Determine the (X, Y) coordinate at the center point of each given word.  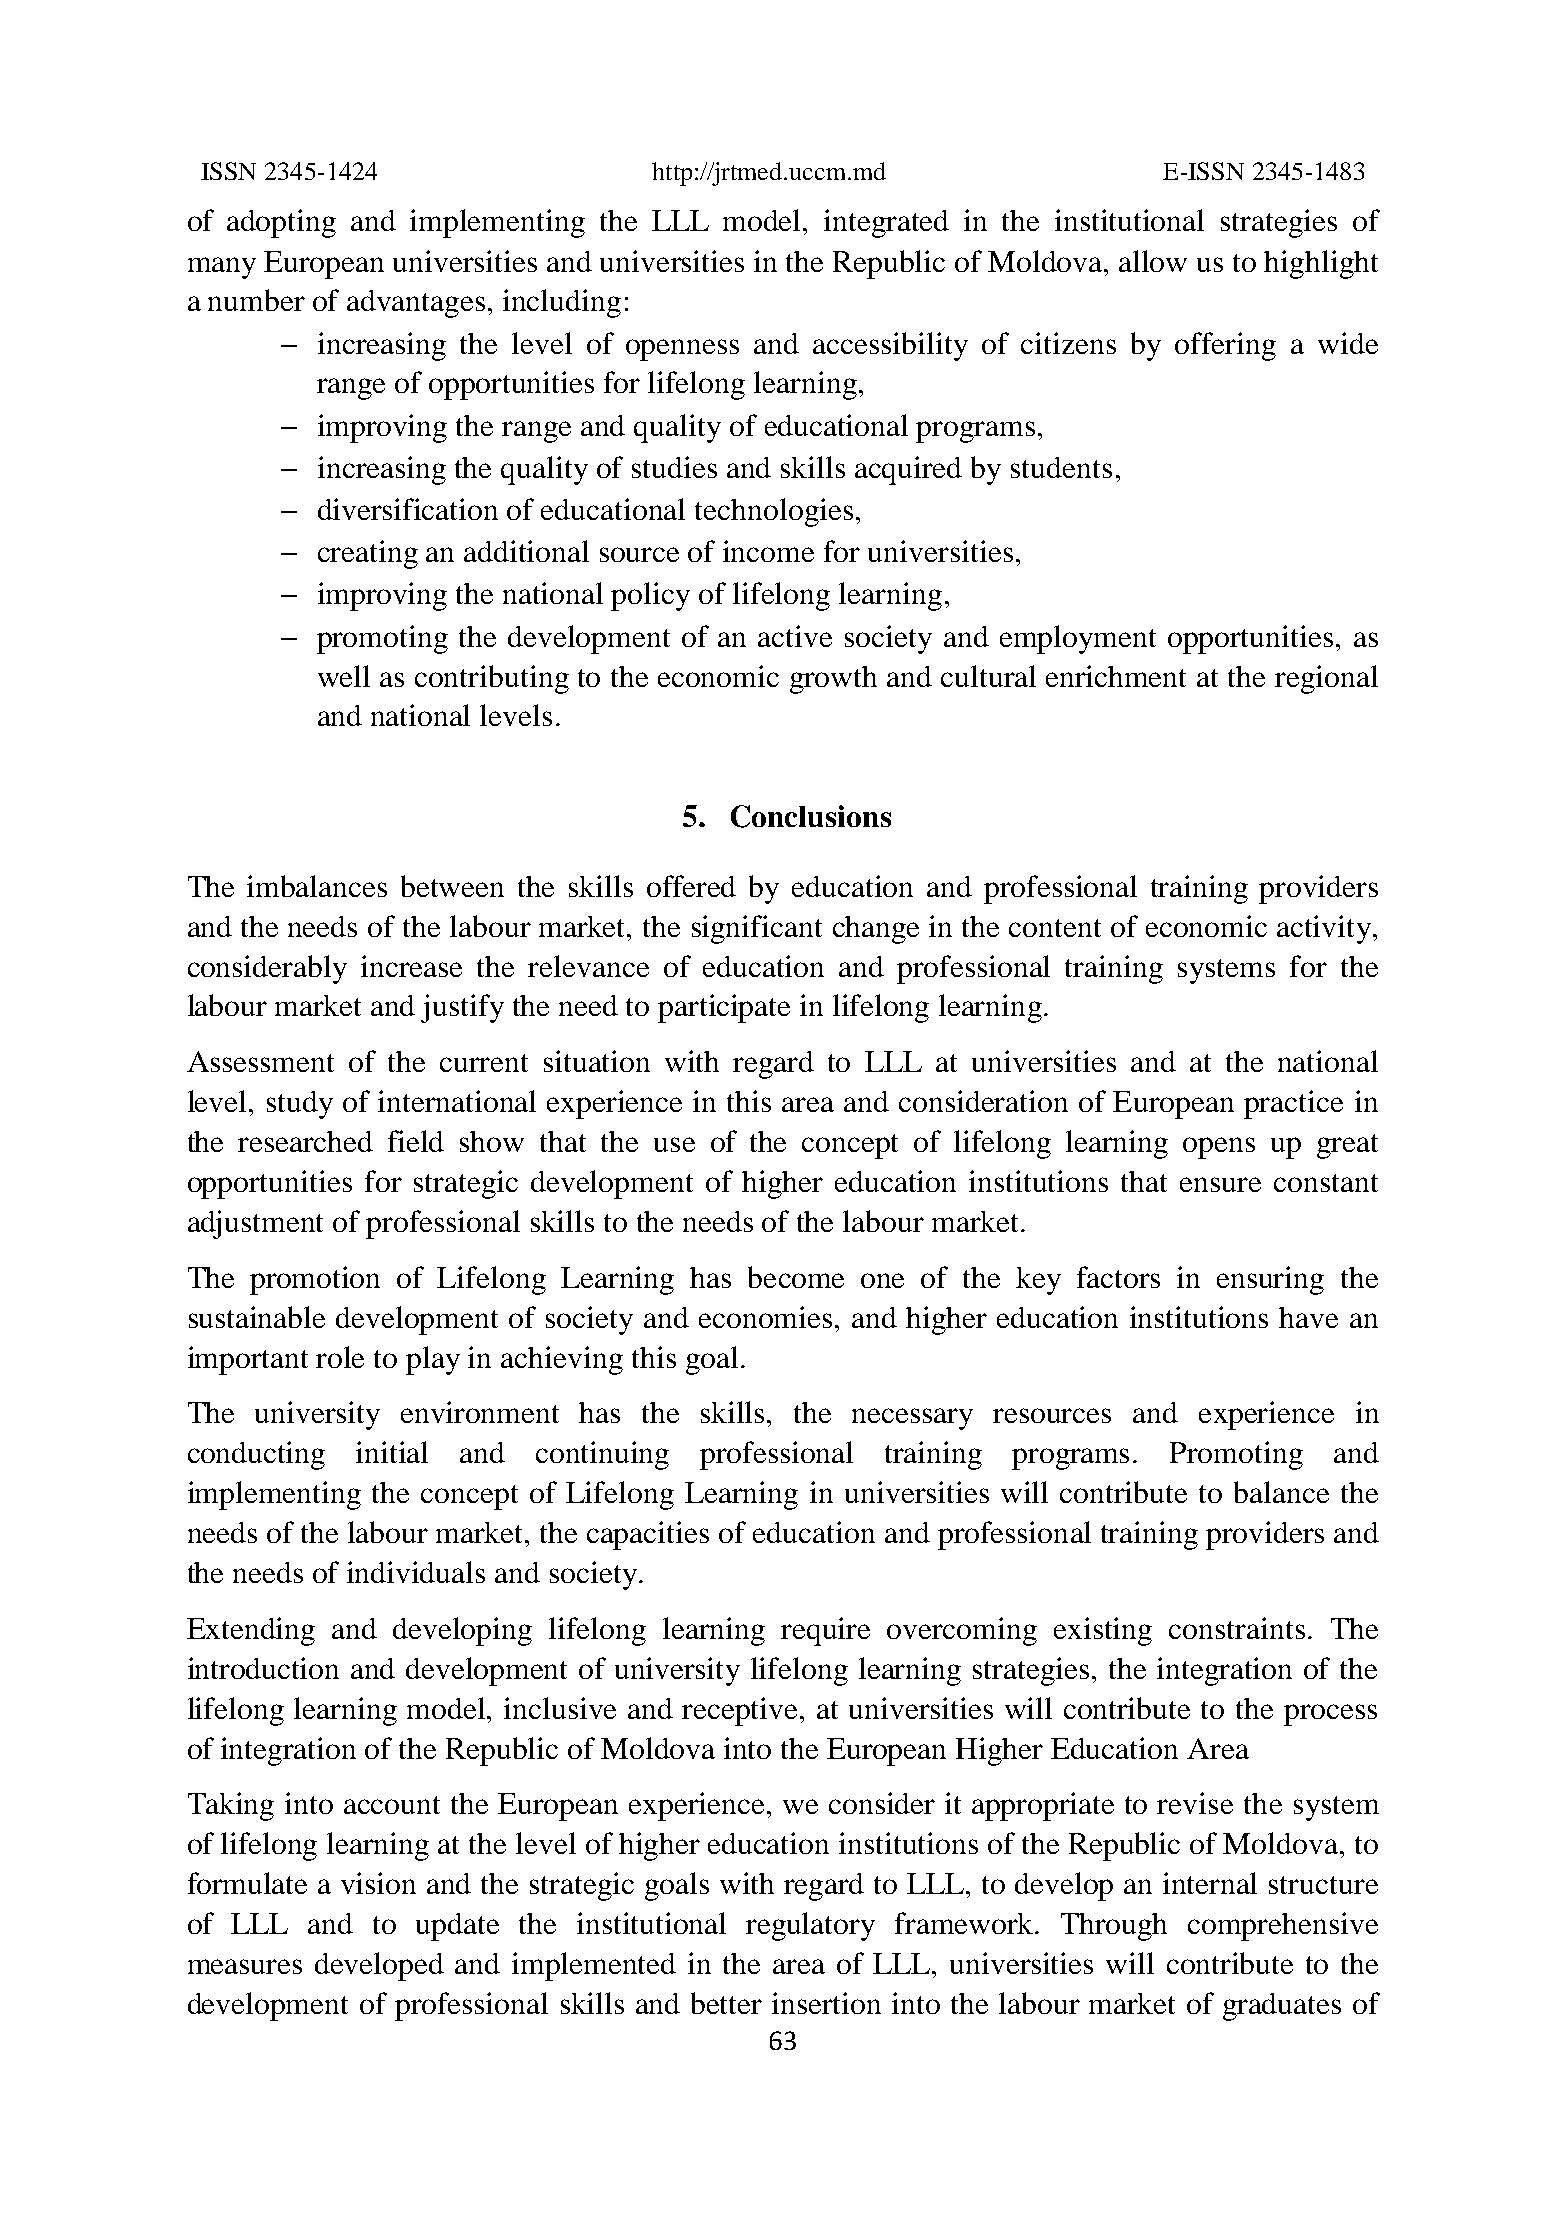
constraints (1237, 1628)
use (674, 1144)
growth (833, 680)
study (300, 1105)
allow (1153, 261)
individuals (416, 1572)
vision (378, 1883)
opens (1219, 1148)
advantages (416, 304)
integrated (886, 223)
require (825, 1631)
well (344, 676)
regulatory (810, 1926)
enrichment (1116, 676)
